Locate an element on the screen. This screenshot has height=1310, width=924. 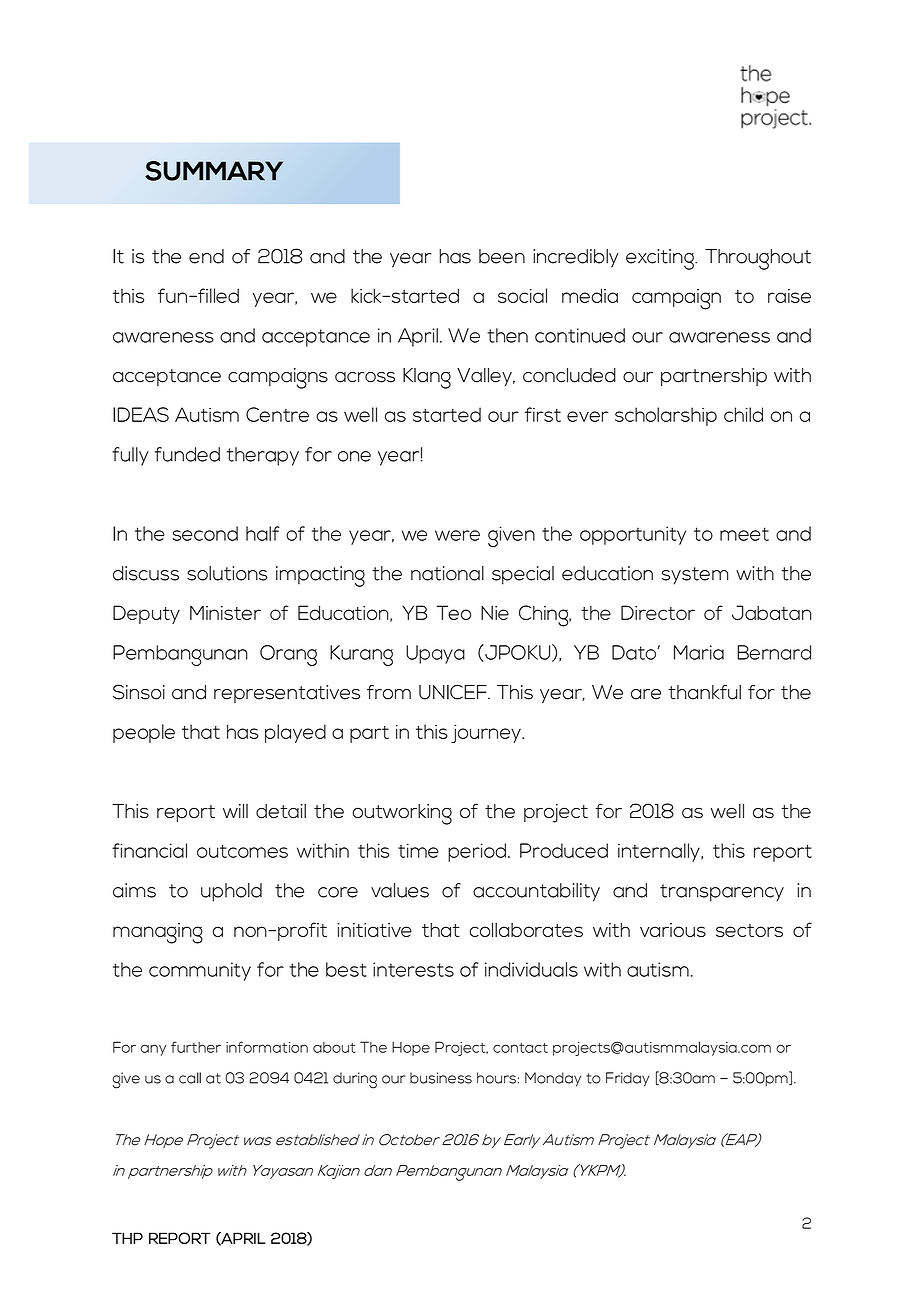
been is located at coordinates (502, 256).
